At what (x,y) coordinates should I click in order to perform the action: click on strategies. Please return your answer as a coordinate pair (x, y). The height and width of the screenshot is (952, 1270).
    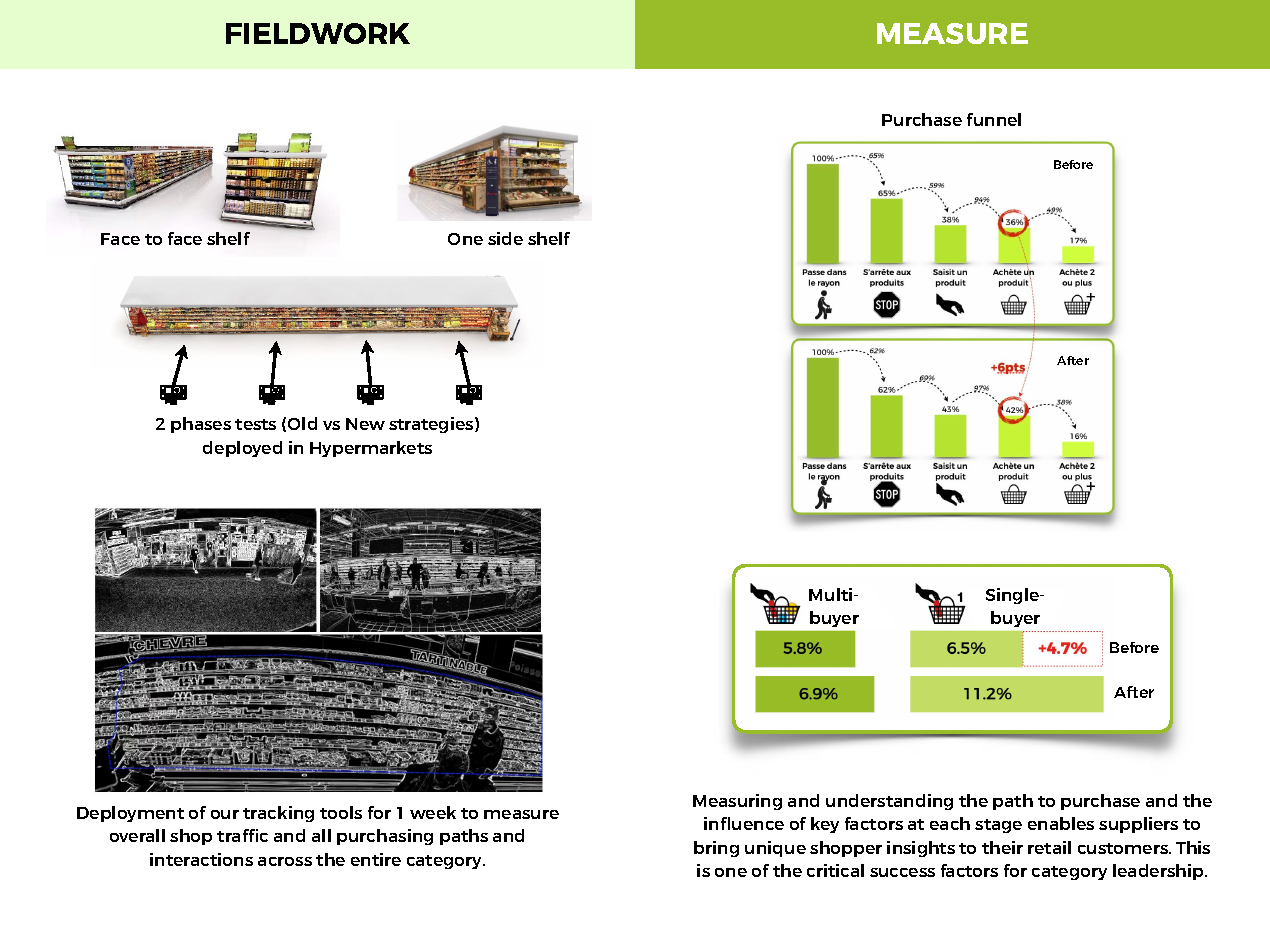
    Looking at the image, I should click on (432, 425).
